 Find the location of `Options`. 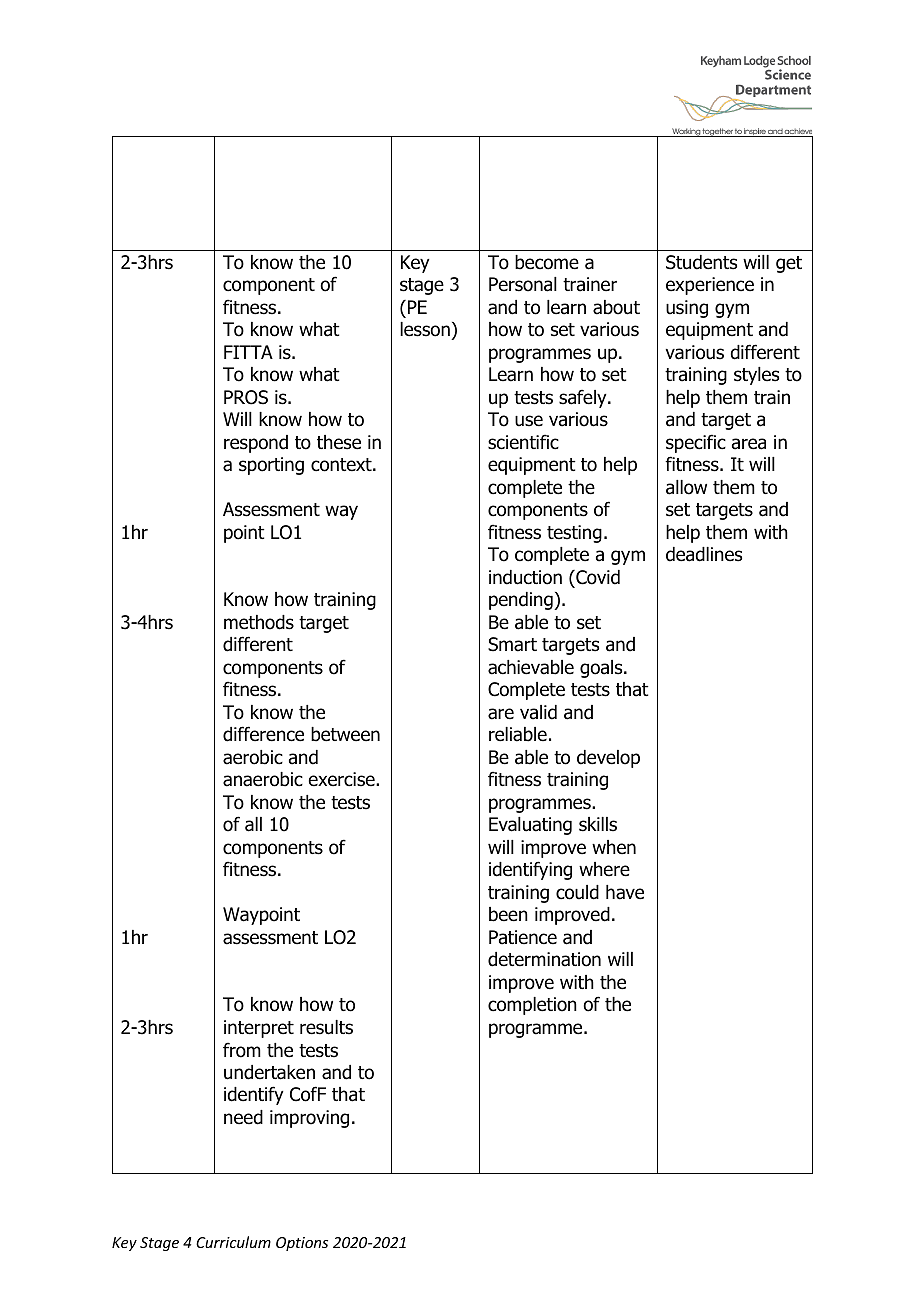

Options is located at coordinates (302, 1244).
